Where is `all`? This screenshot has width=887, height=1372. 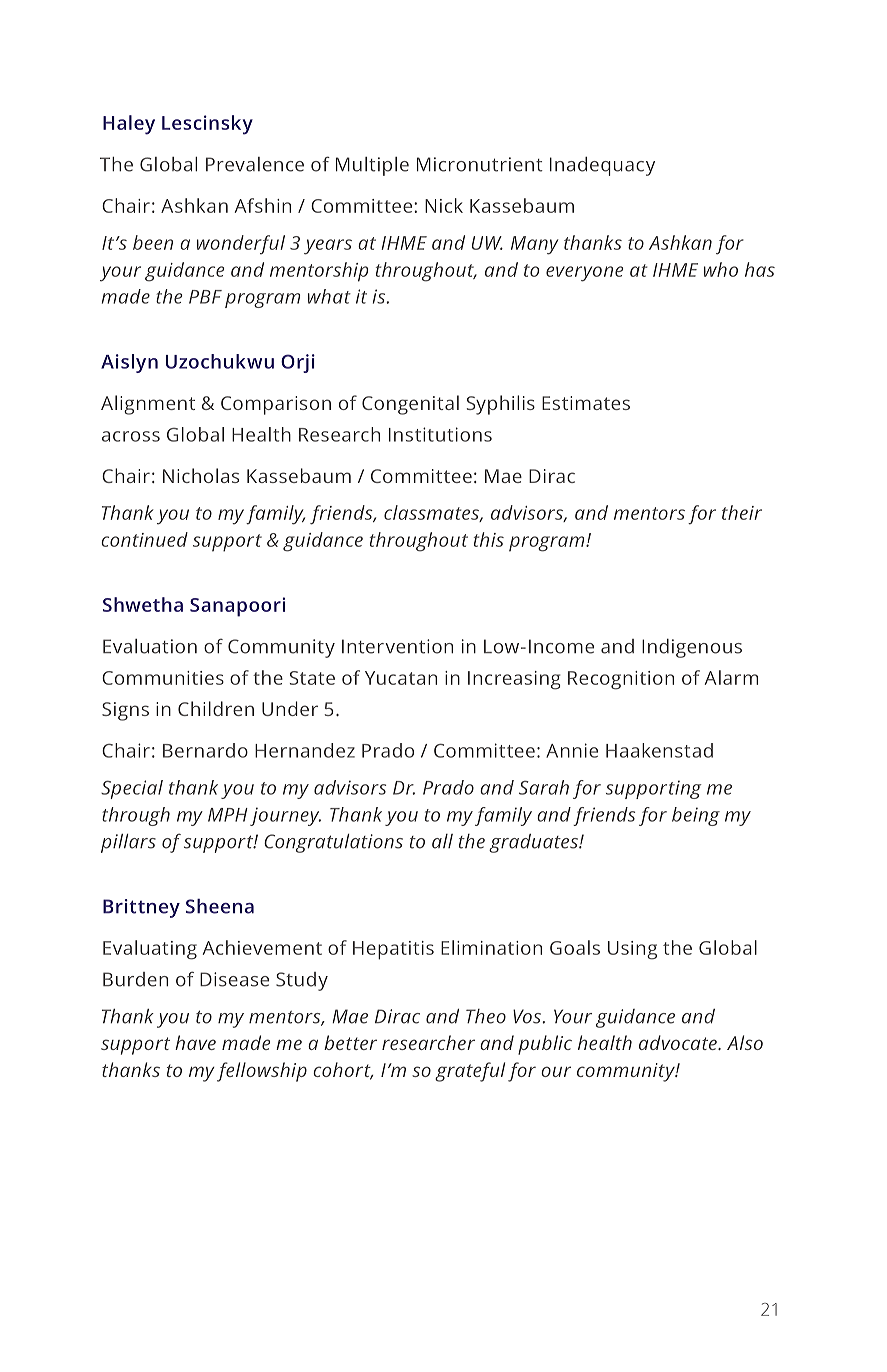 all is located at coordinates (442, 841).
